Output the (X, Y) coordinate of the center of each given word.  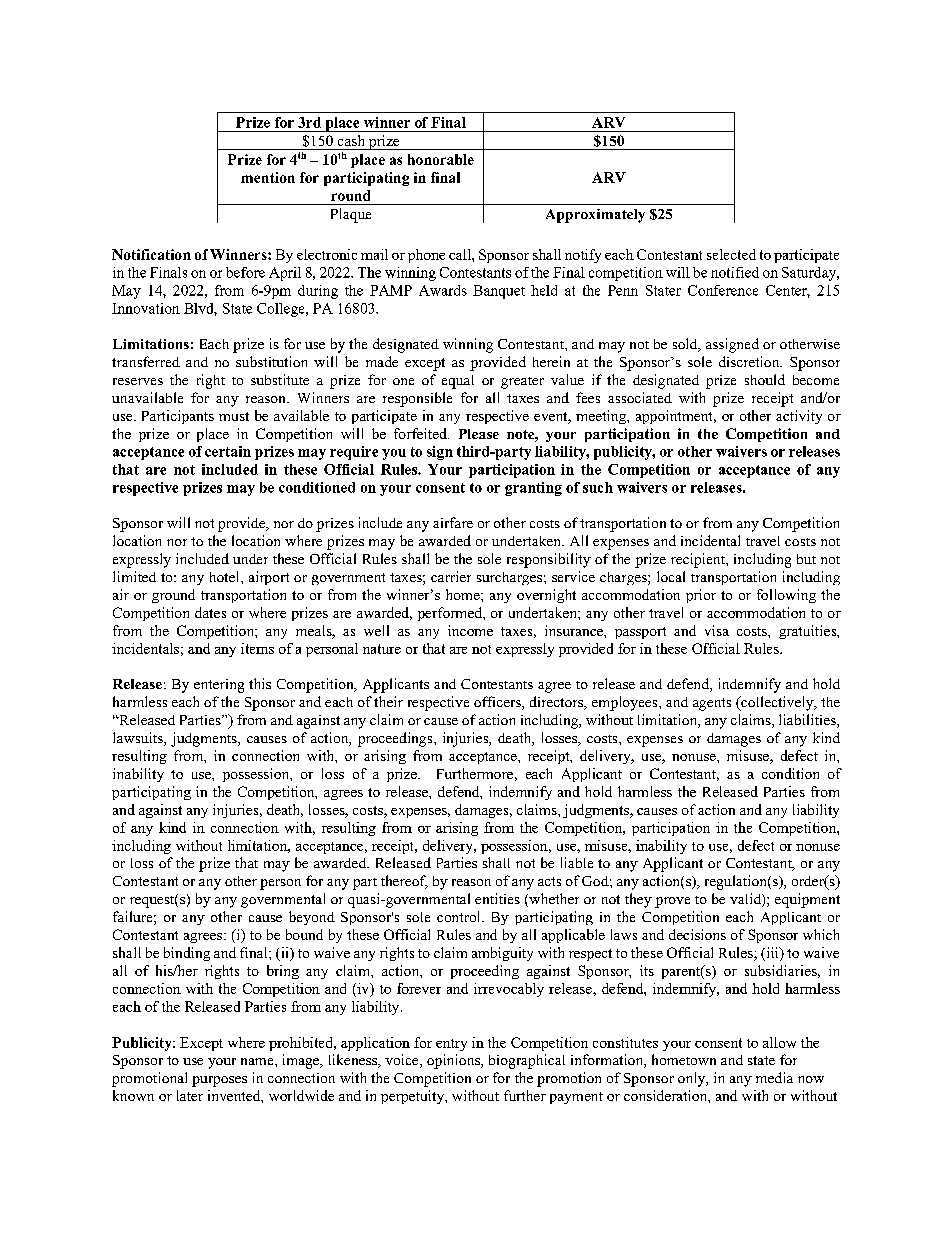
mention (268, 177)
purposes (219, 1081)
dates (210, 612)
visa (717, 630)
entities (497, 898)
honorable (441, 159)
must (234, 416)
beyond (312, 918)
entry (451, 1045)
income (470, 630)
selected (731, 254)
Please (479, 434)
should (765, 379)
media (774, 1077)
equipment (807, 900)
